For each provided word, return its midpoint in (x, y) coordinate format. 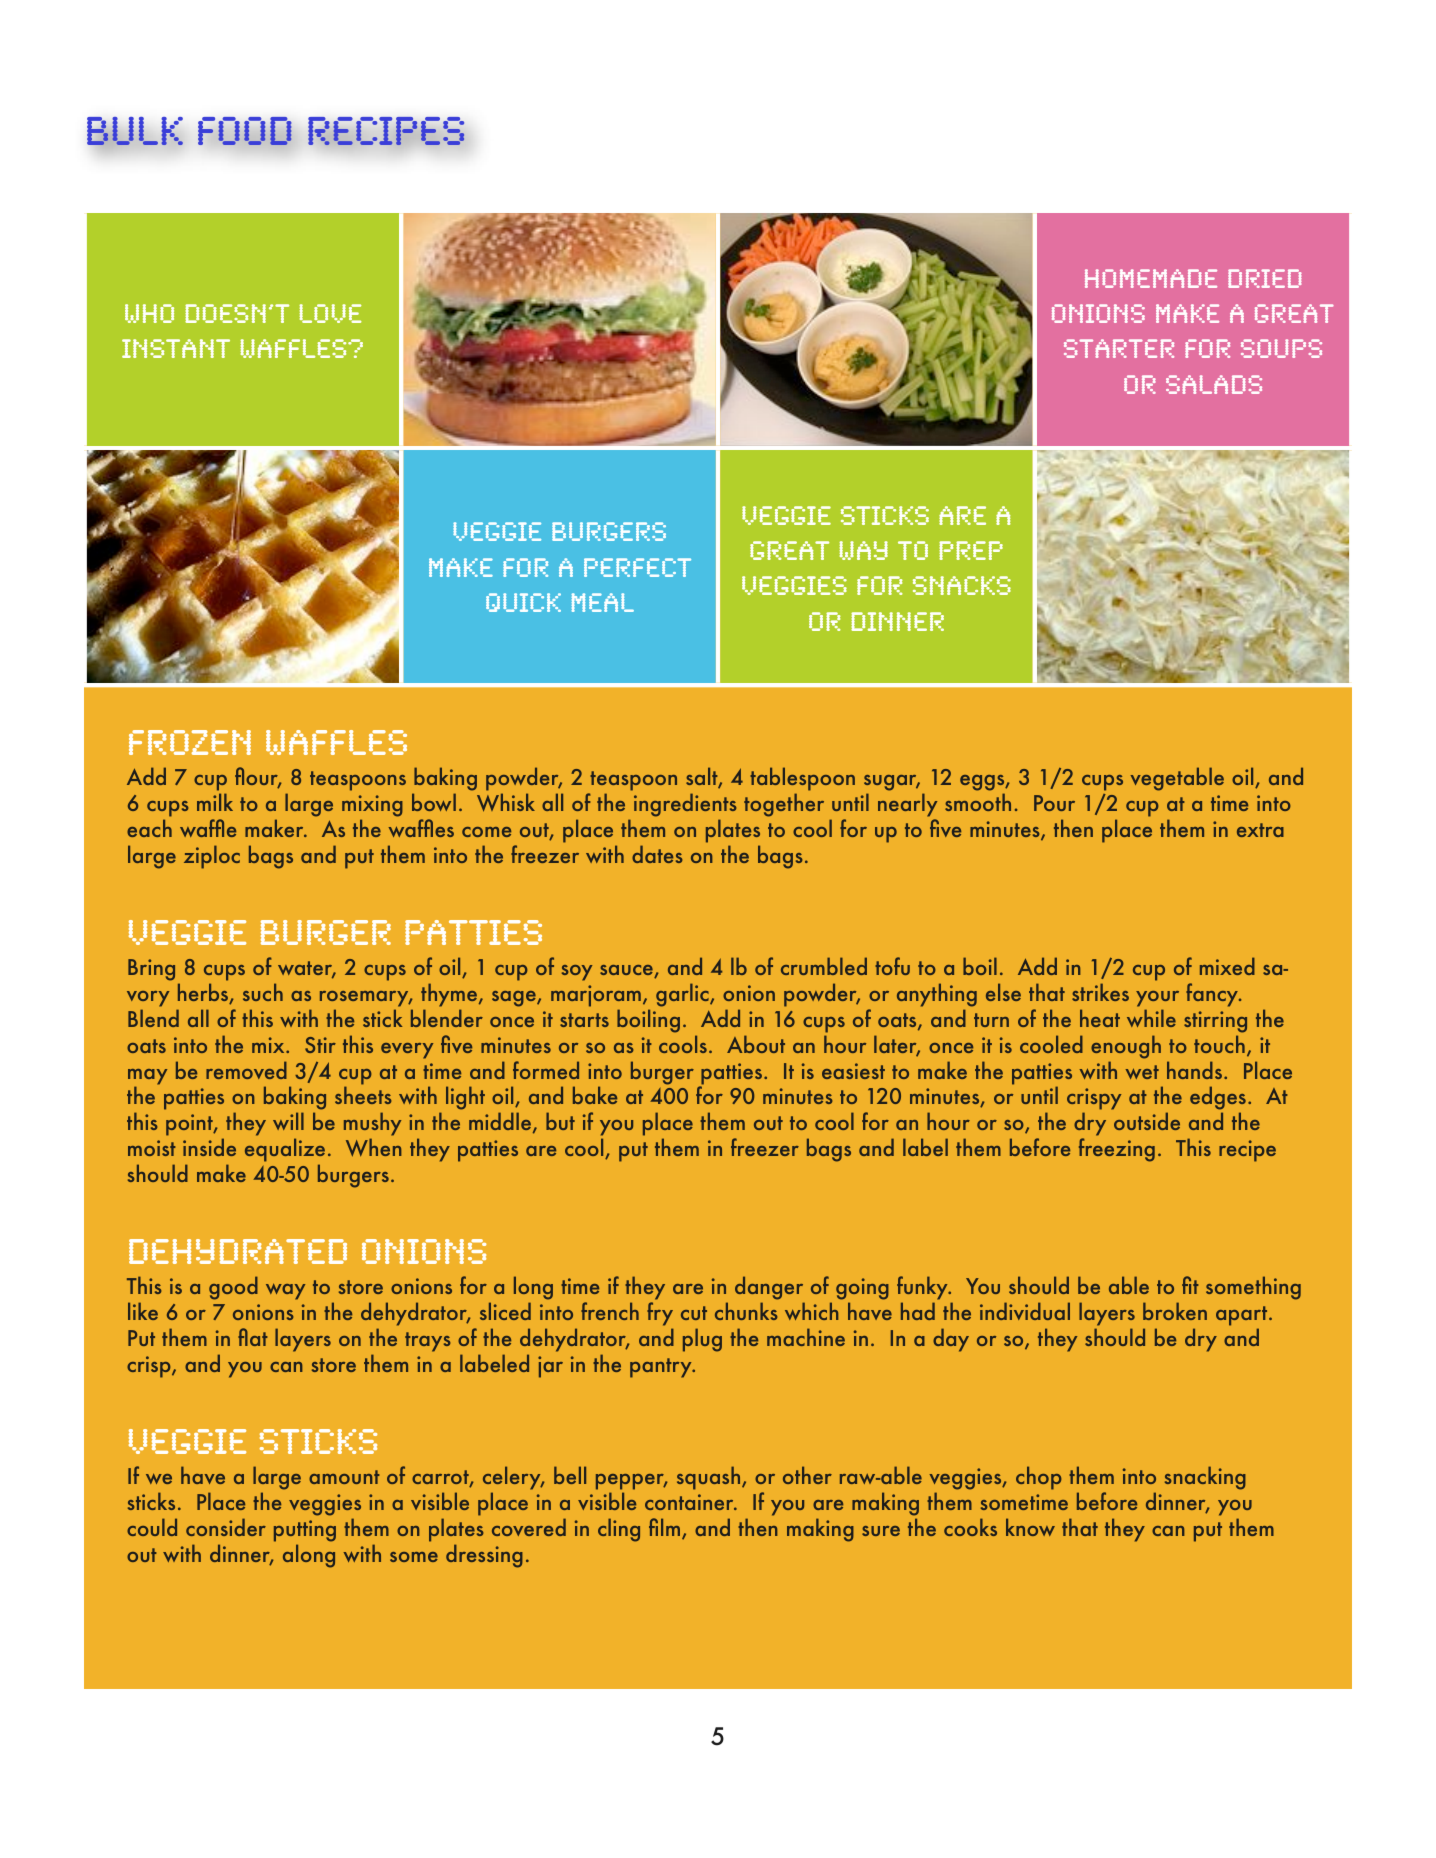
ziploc (212, 857)
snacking (1205, 1478)
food (245, 131)
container (690, 1502)
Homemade (1151, 278)
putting (305, 1532)
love (330, 313)
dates (657, 854)
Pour (1054, 803)
